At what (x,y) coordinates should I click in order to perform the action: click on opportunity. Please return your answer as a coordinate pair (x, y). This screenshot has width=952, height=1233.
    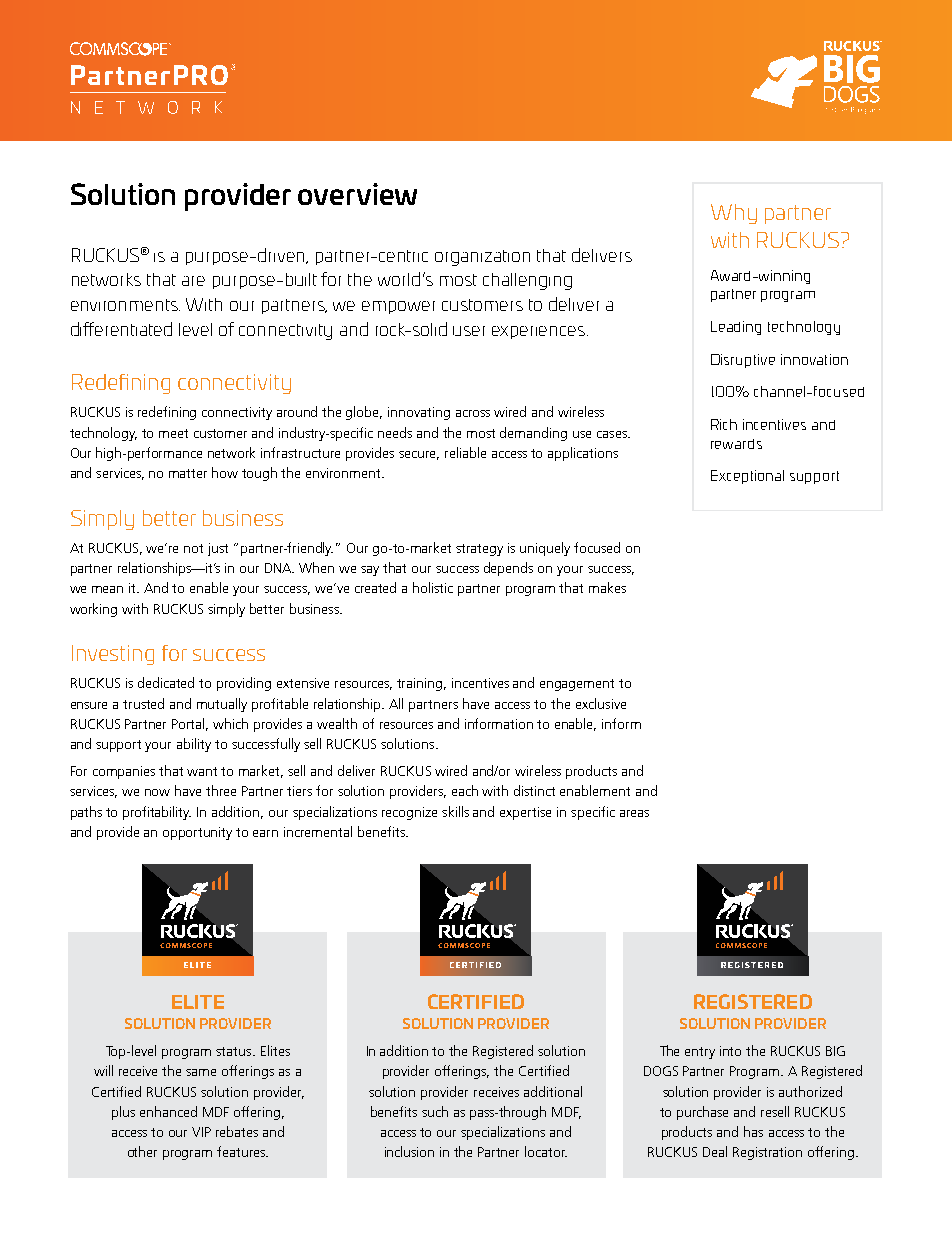
    Looking at the image, I should click on (197, 833).
